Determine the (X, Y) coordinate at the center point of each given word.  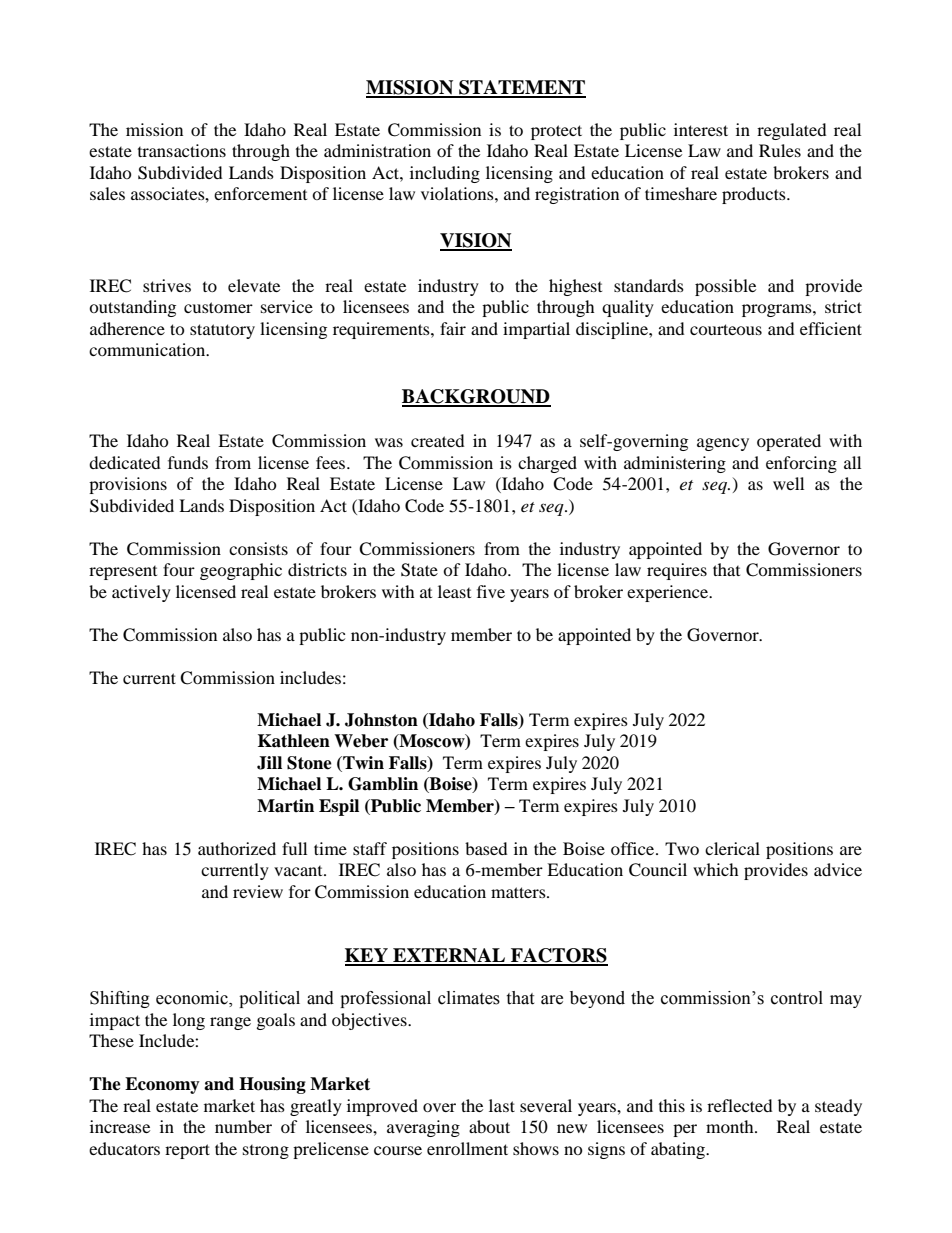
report (187, 1151)
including (445, 174)
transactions (182, 150)
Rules (780, 150)
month (731, 1126)
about (489, 1126)
